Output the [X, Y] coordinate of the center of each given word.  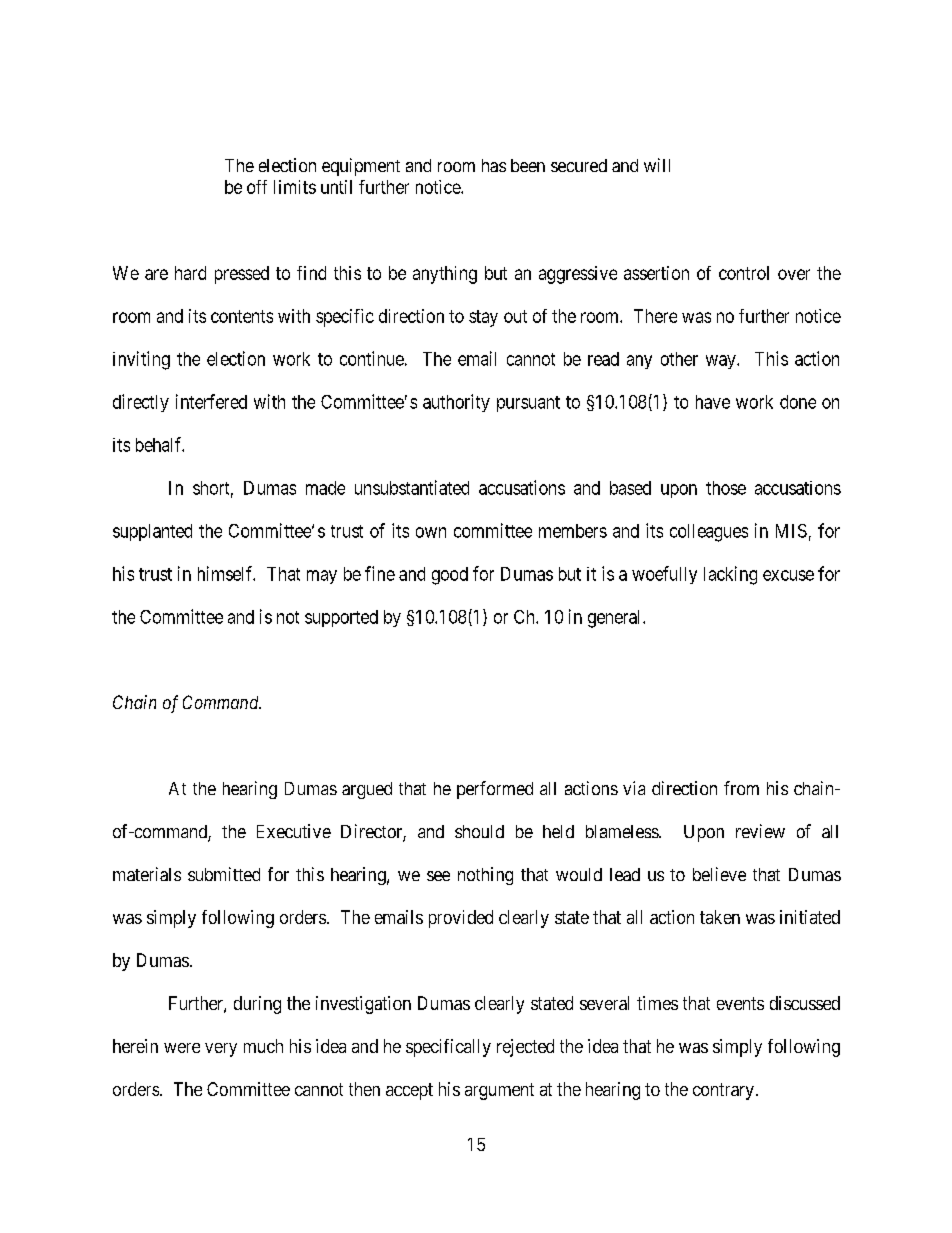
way [722, 362]
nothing [485, 876]
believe [719, 874]
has [494, 165]
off [257, 187]
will [657, 165]
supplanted [152, 532]
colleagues [709, 533]
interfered [211, 401]
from [741, 788]
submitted [224, 874]
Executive [294, 831]
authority [456, 403]
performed [495, 790]
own [431, 532]
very [221, 1050]
